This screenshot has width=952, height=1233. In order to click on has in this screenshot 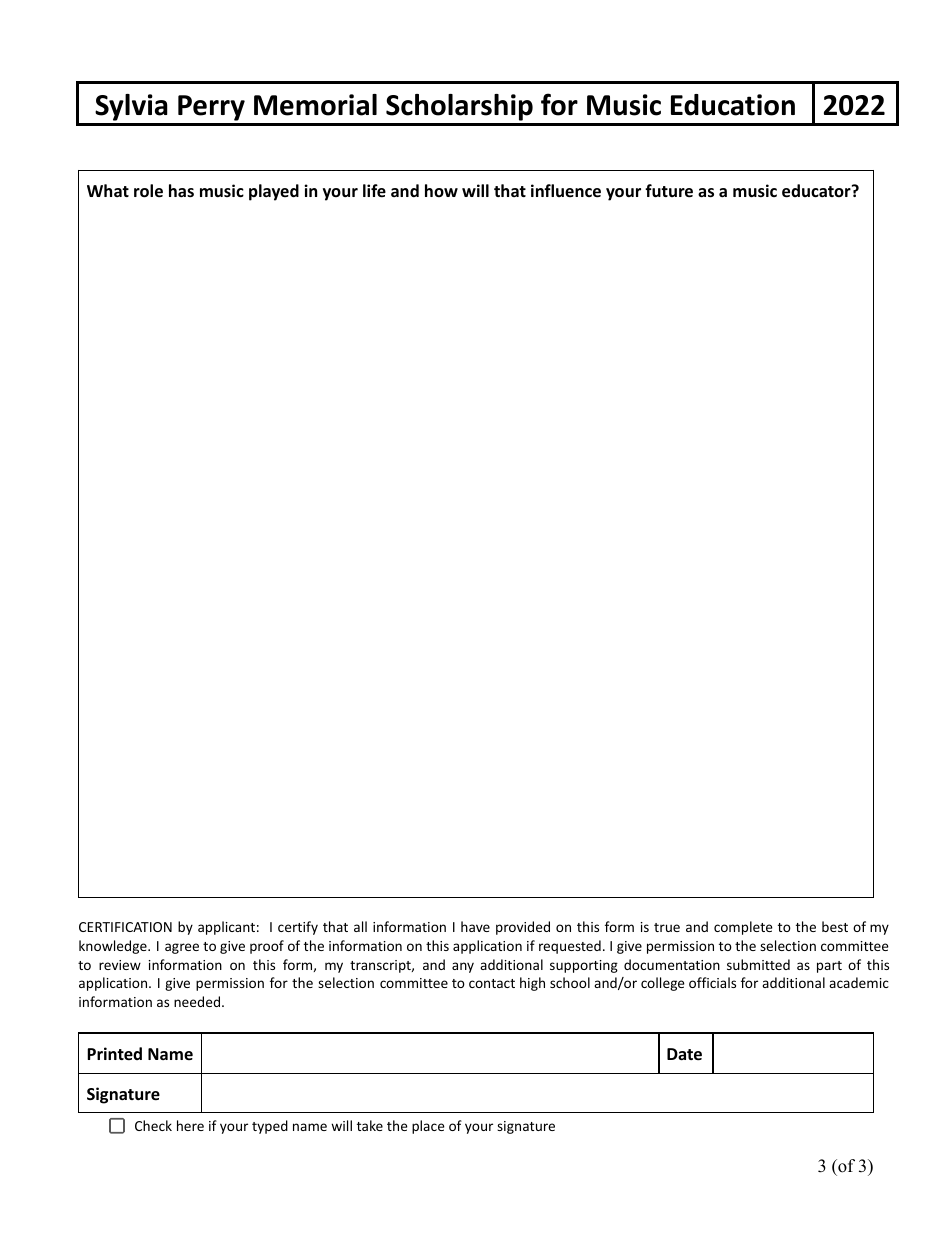, I will do `click(181, 190)`.
